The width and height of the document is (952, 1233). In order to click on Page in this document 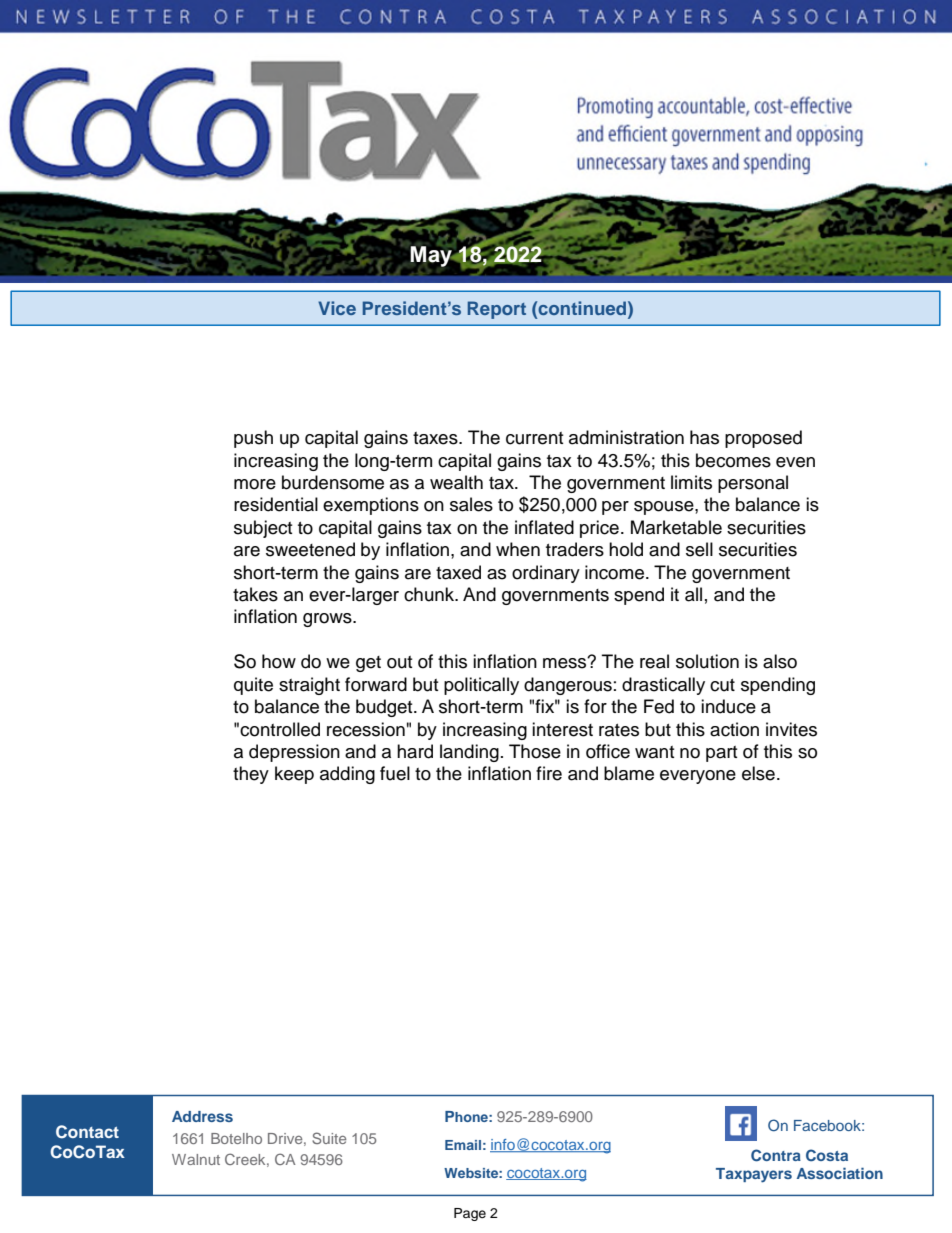, I will do `click(470, 1214)`.
